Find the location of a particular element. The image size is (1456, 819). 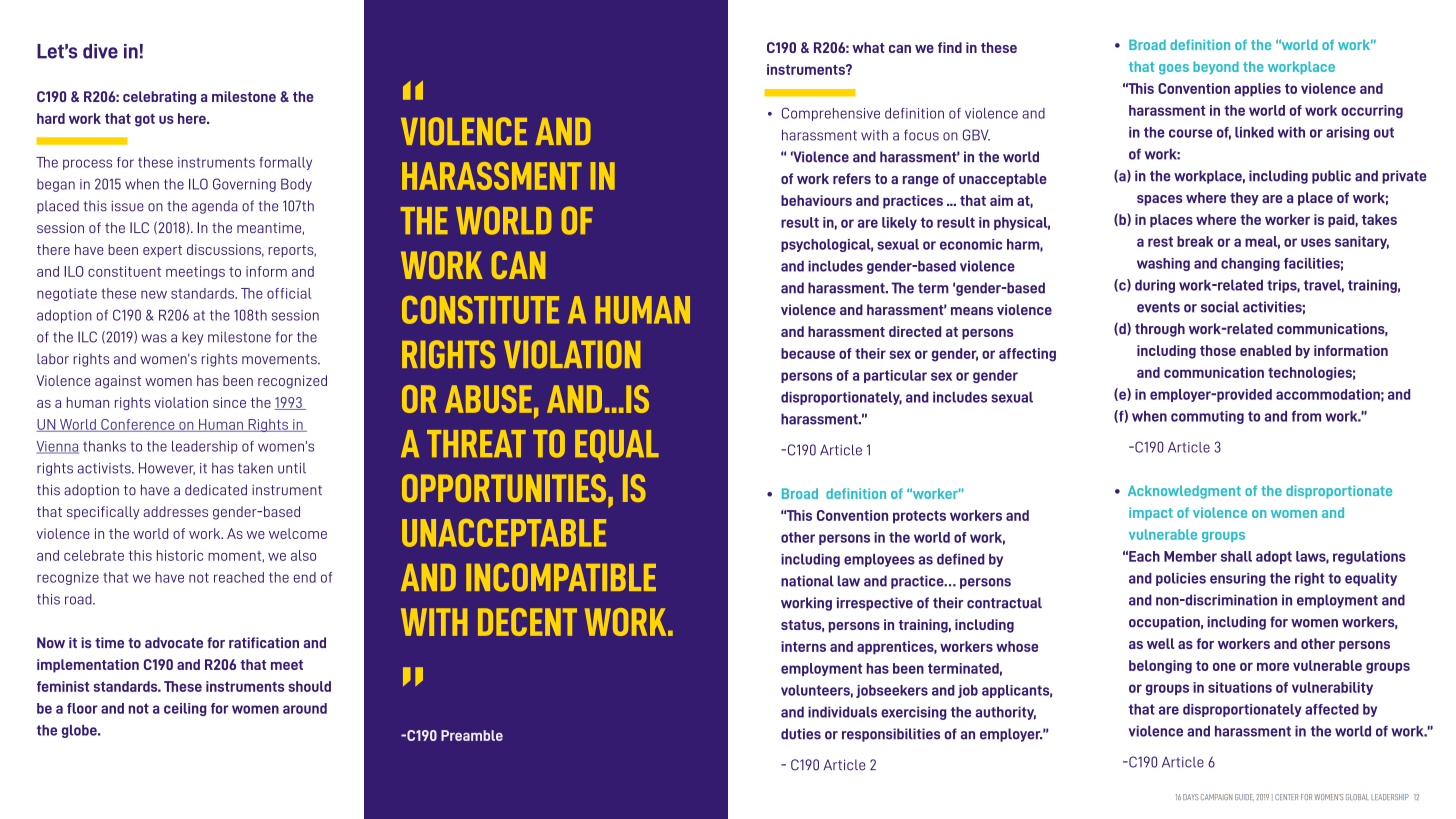

irrespective is located at coordinates (875, 604).
